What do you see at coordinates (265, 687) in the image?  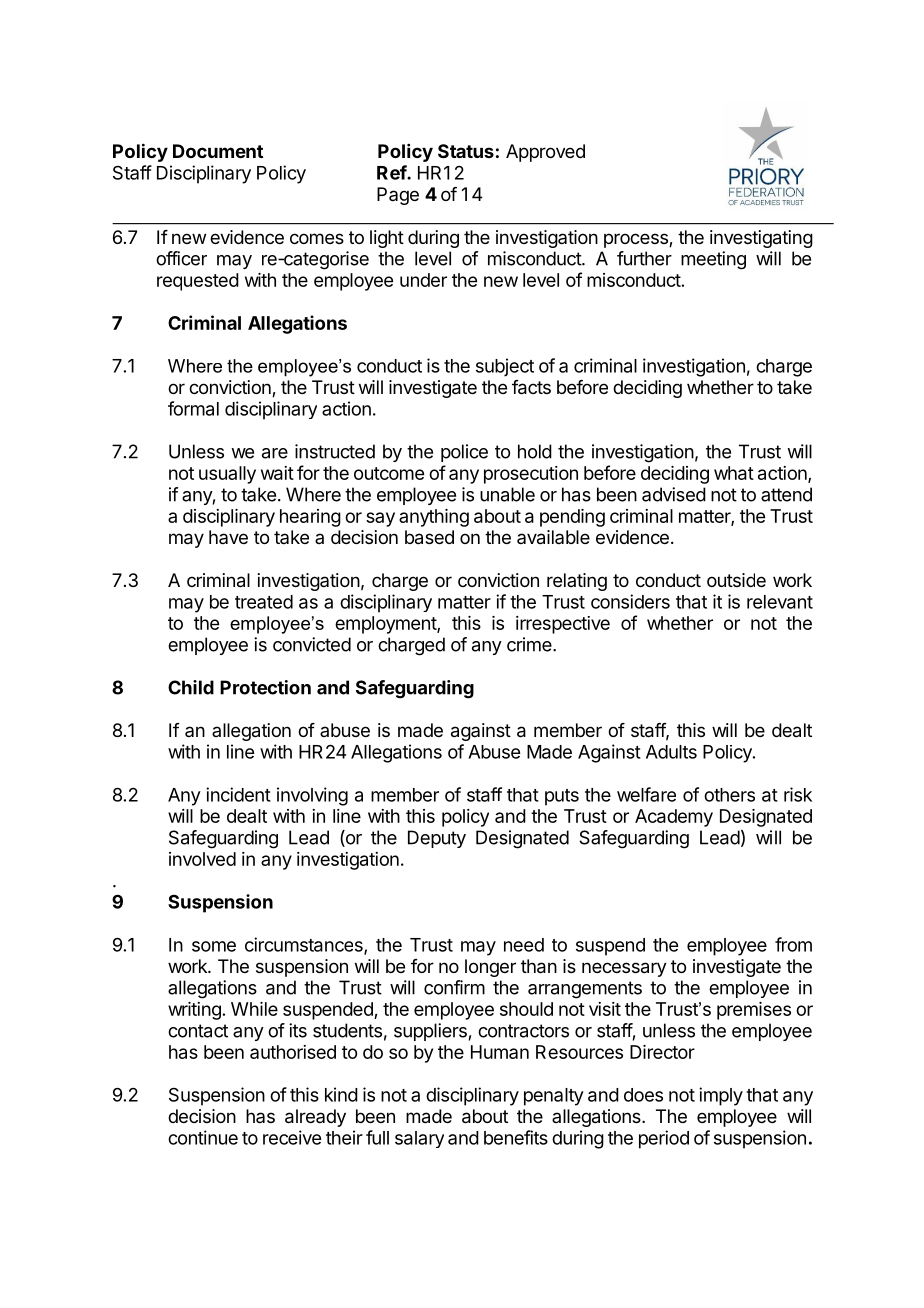 I see `Protection` at bounding box center [265, 687].
